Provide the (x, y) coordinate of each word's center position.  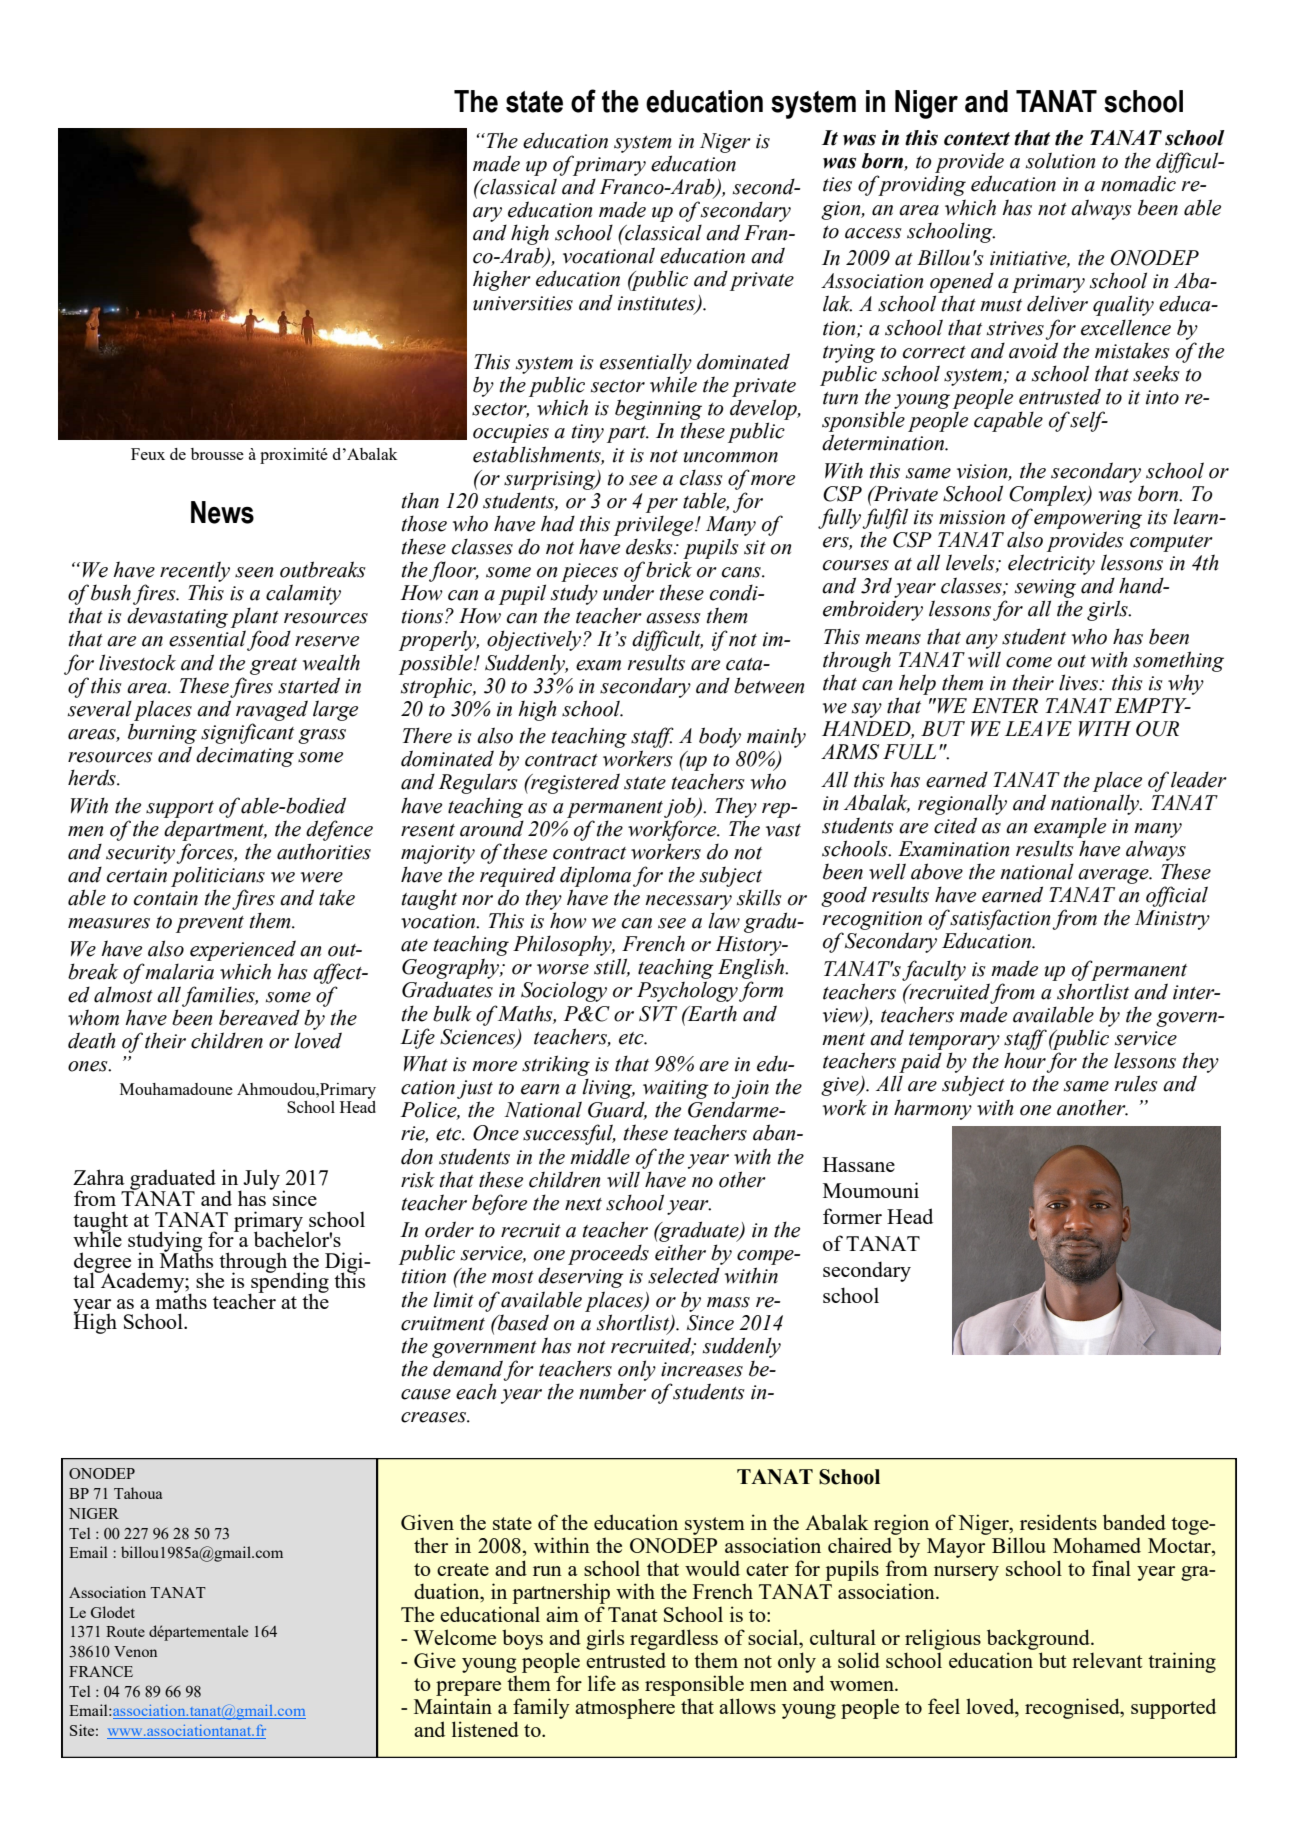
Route (125, 1631)
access (873, 233)
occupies (511, 433)
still (612, 967)
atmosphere (625, 1708)
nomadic (1138, 183)
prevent (210, 924)
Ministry (1172, 920)
